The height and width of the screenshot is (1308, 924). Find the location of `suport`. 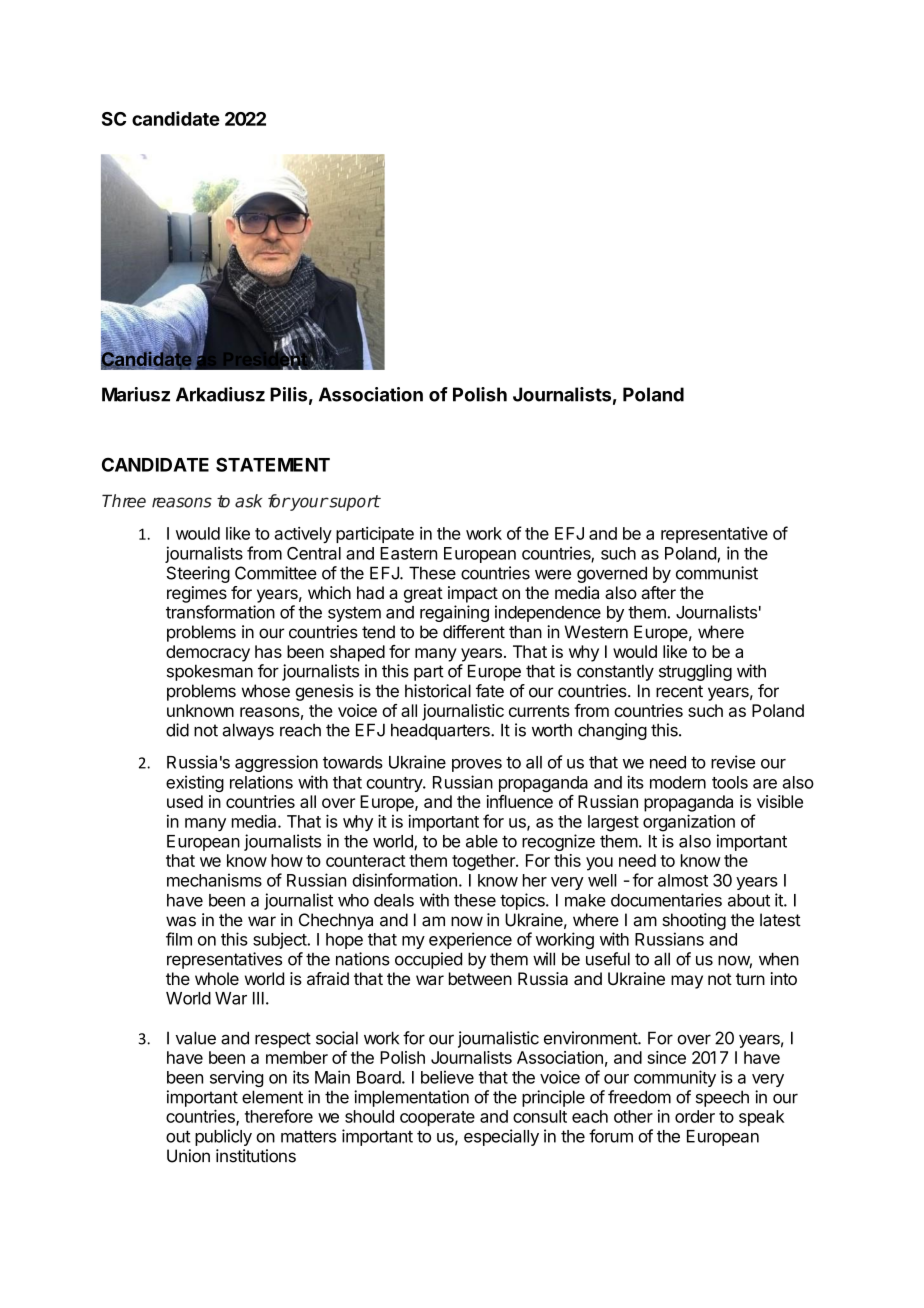

suport is located at coordinates (353, 503).
